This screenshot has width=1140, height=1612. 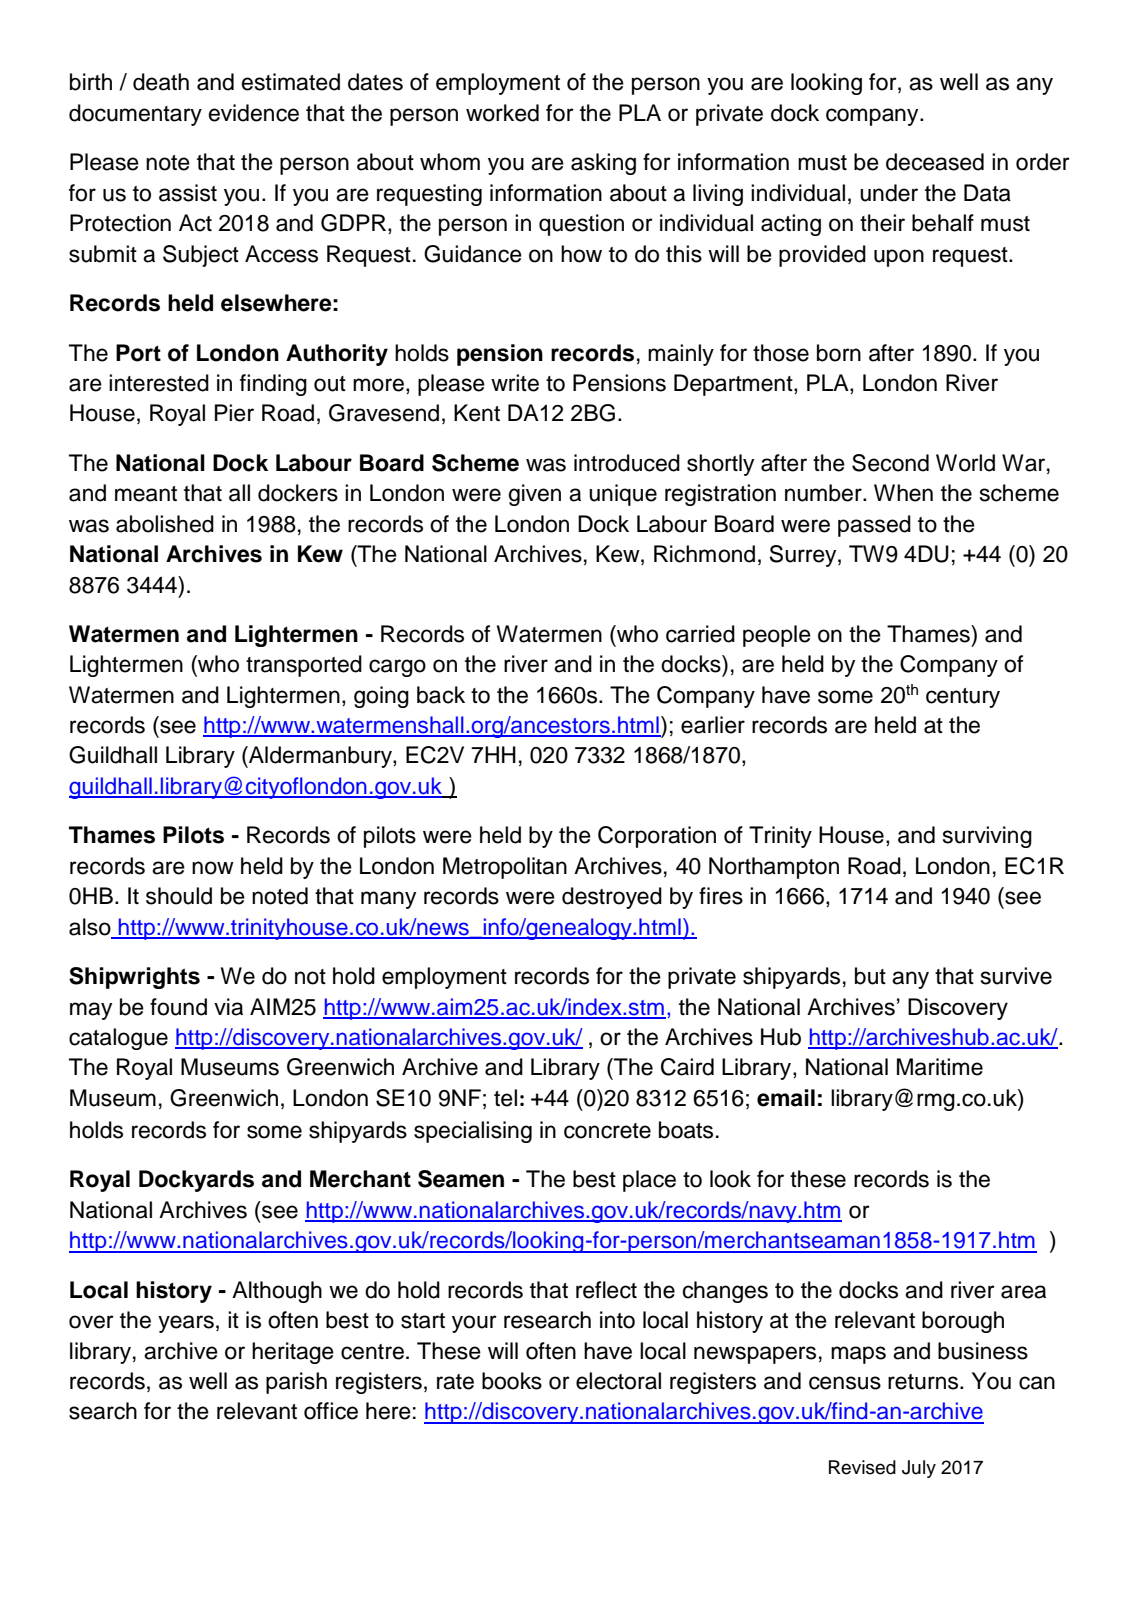 I want to click on but, so click(x=870, y=976).
